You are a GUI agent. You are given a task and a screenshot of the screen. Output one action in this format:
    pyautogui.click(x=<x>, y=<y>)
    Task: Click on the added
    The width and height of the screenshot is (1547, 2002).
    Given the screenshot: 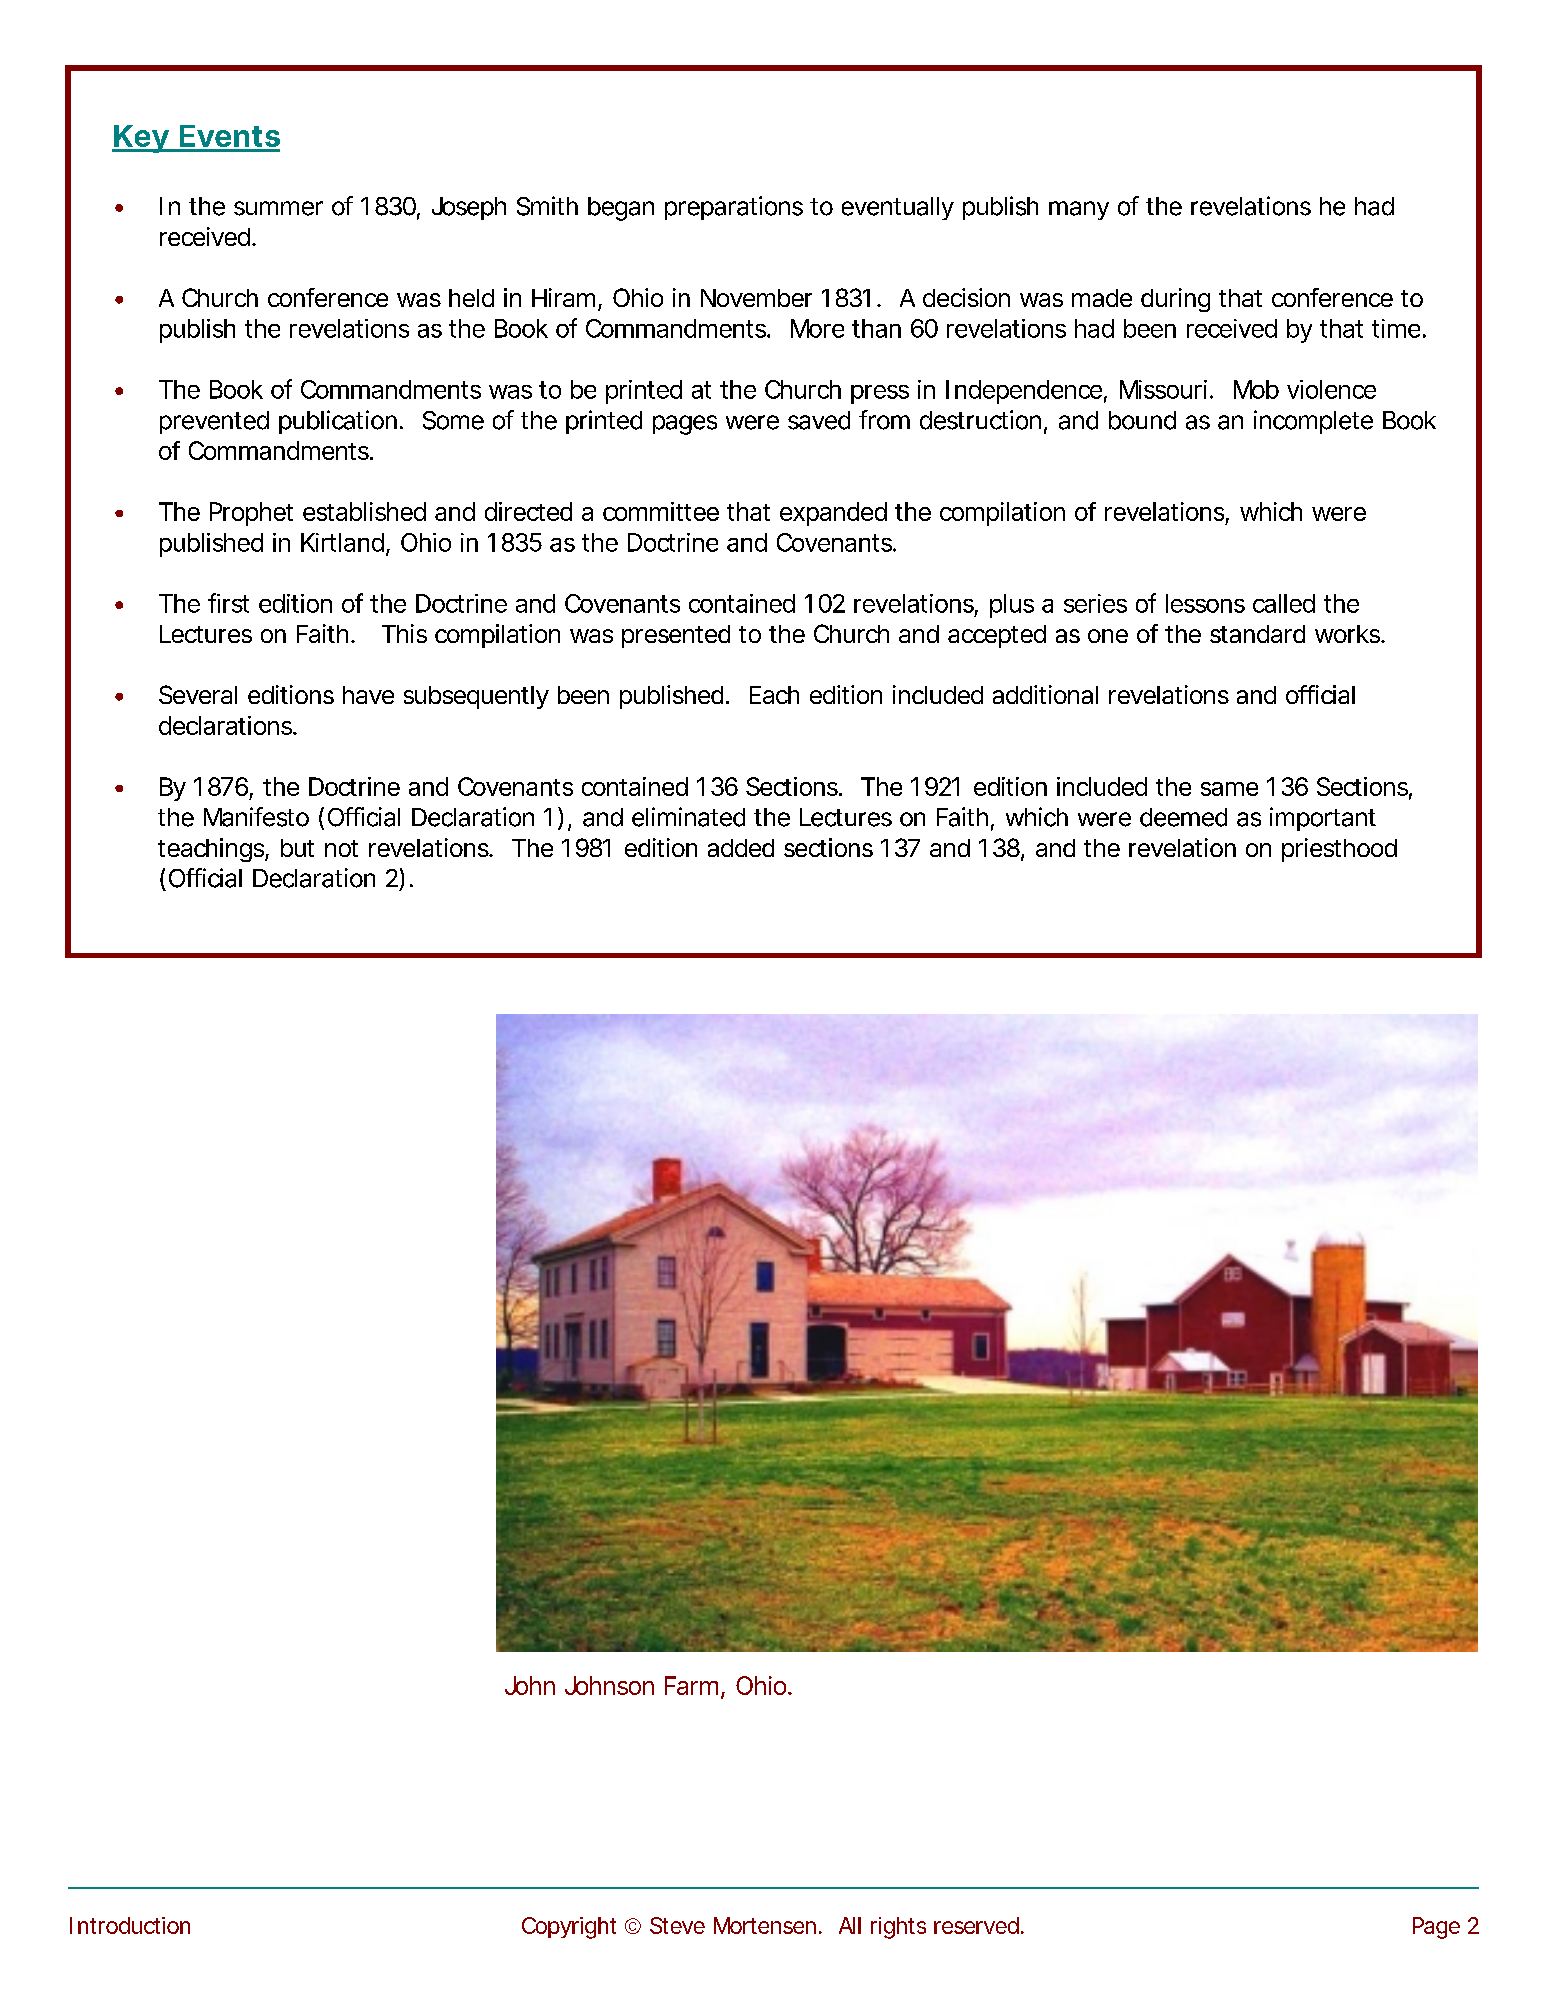 What is the action you would take?
    pyautogui.click(x=741, y=848)
